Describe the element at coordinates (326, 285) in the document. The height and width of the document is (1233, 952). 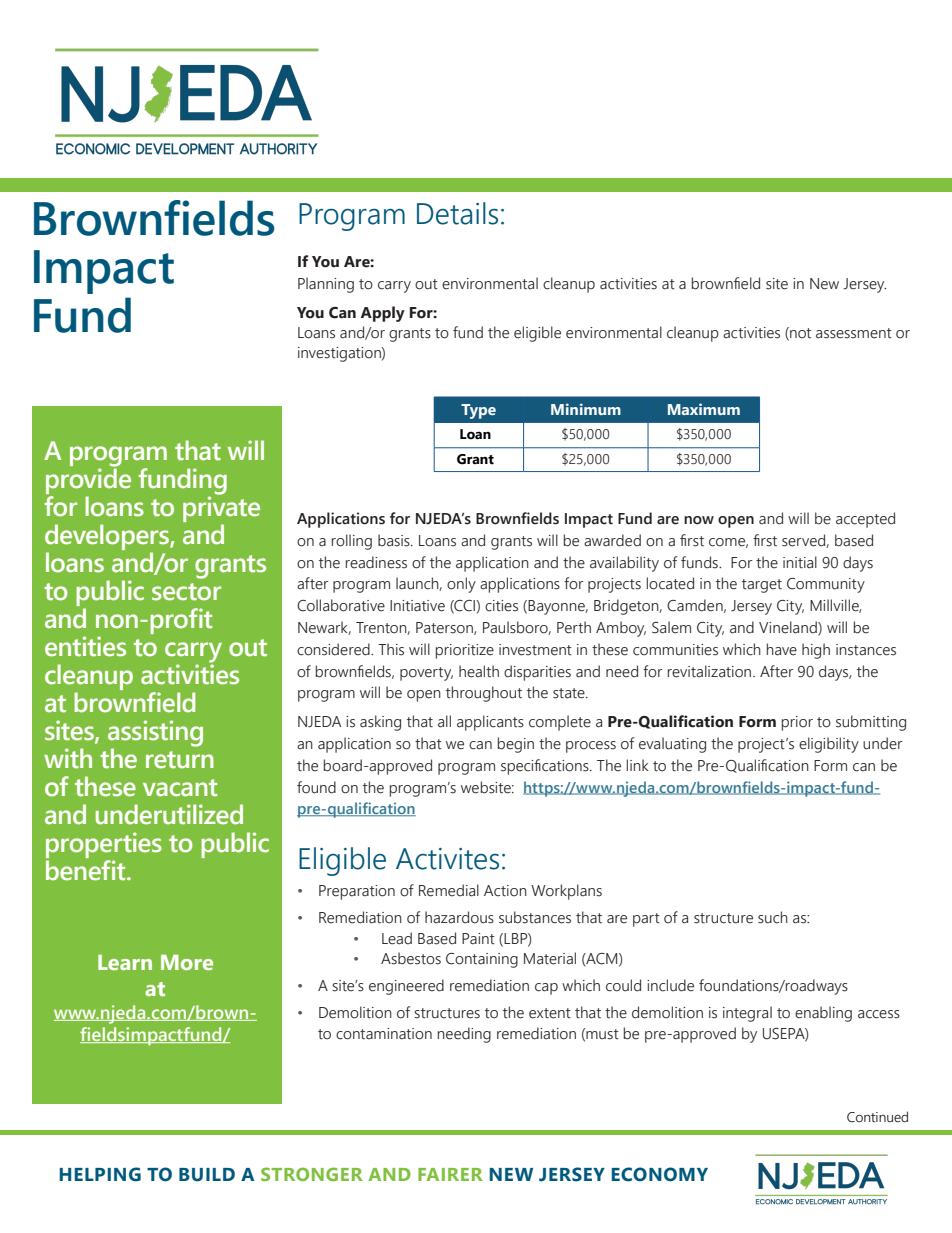
I see `Planning` at that location.
